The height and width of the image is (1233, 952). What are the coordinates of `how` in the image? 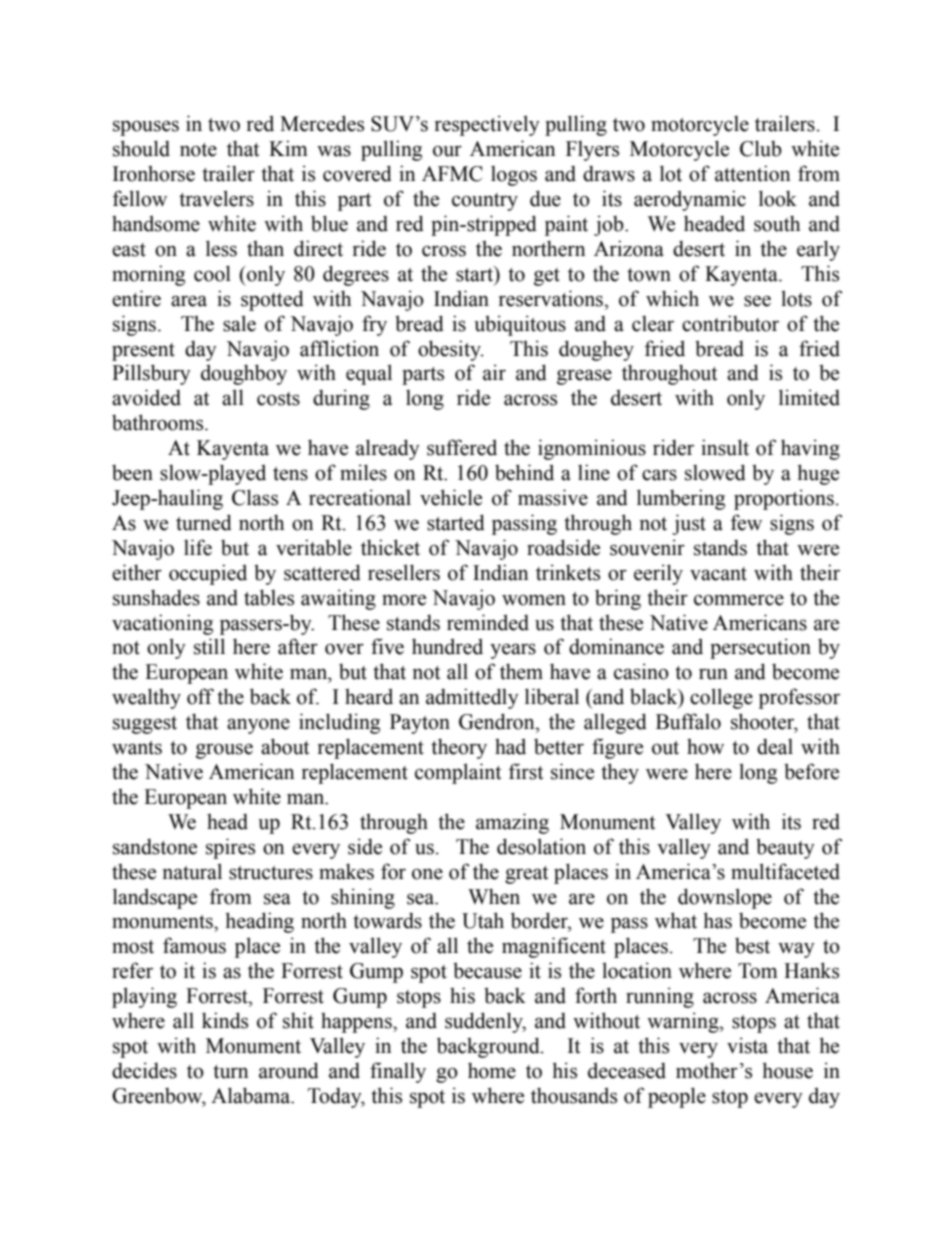 It's located at (705, 746).
